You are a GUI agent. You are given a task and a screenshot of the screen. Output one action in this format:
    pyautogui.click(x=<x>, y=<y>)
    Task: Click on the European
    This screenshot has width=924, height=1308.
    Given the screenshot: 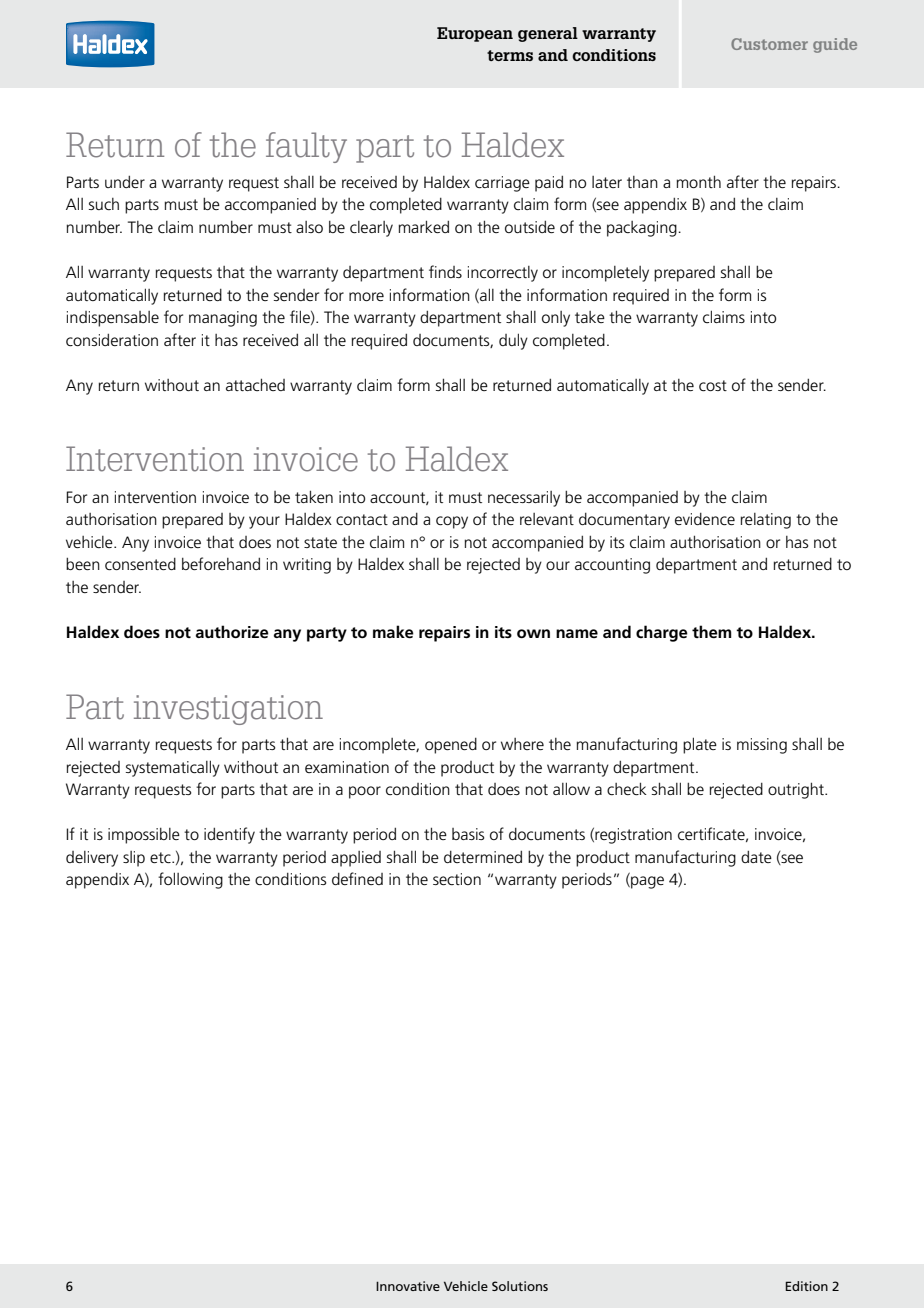 What is the action you would take?
    pyautogui.click(x=475, y=34)
